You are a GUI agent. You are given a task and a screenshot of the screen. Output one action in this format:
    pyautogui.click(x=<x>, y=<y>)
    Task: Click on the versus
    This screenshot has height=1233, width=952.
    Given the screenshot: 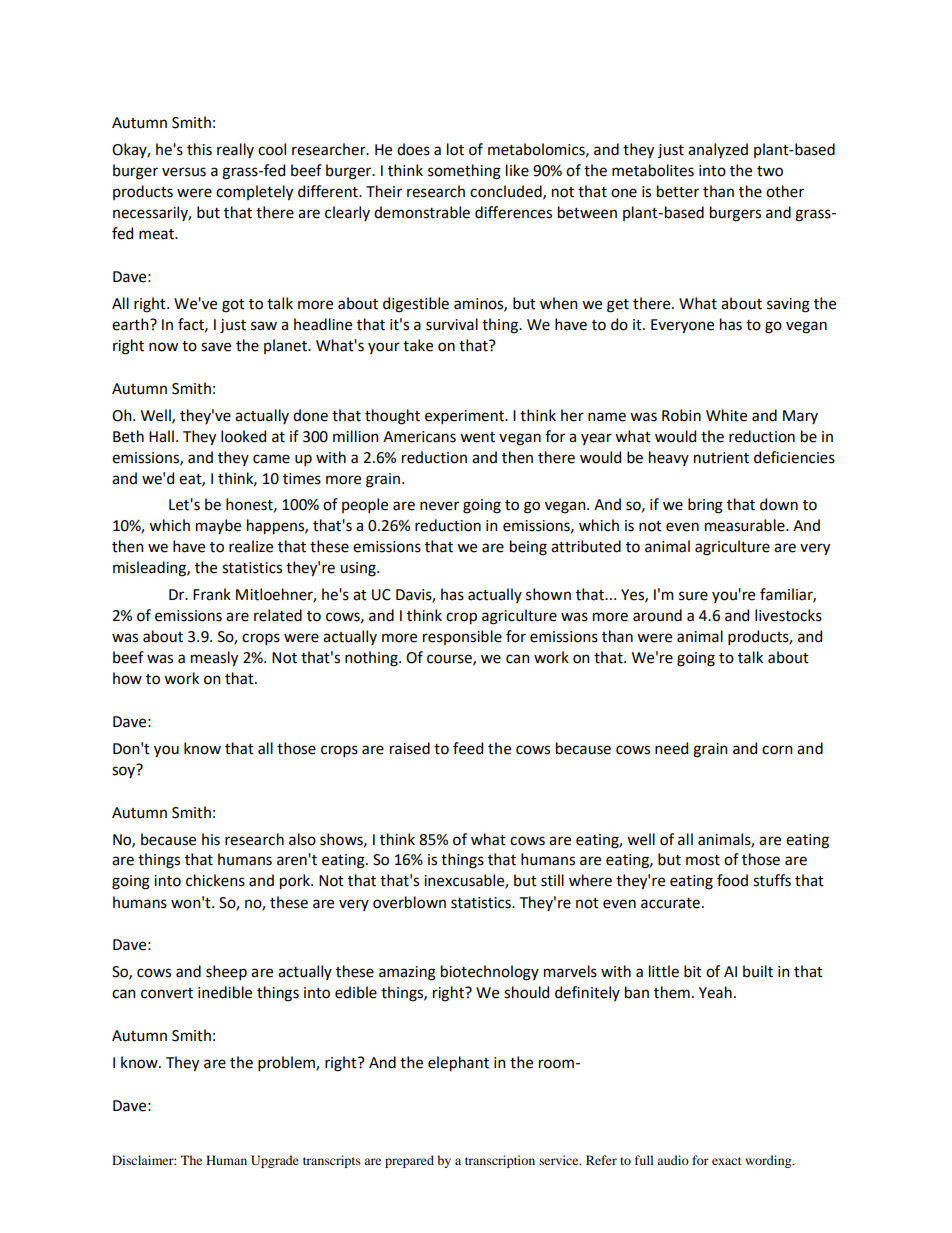 What is the action you would take?
    pyautogui.click(x=184, y=172)
